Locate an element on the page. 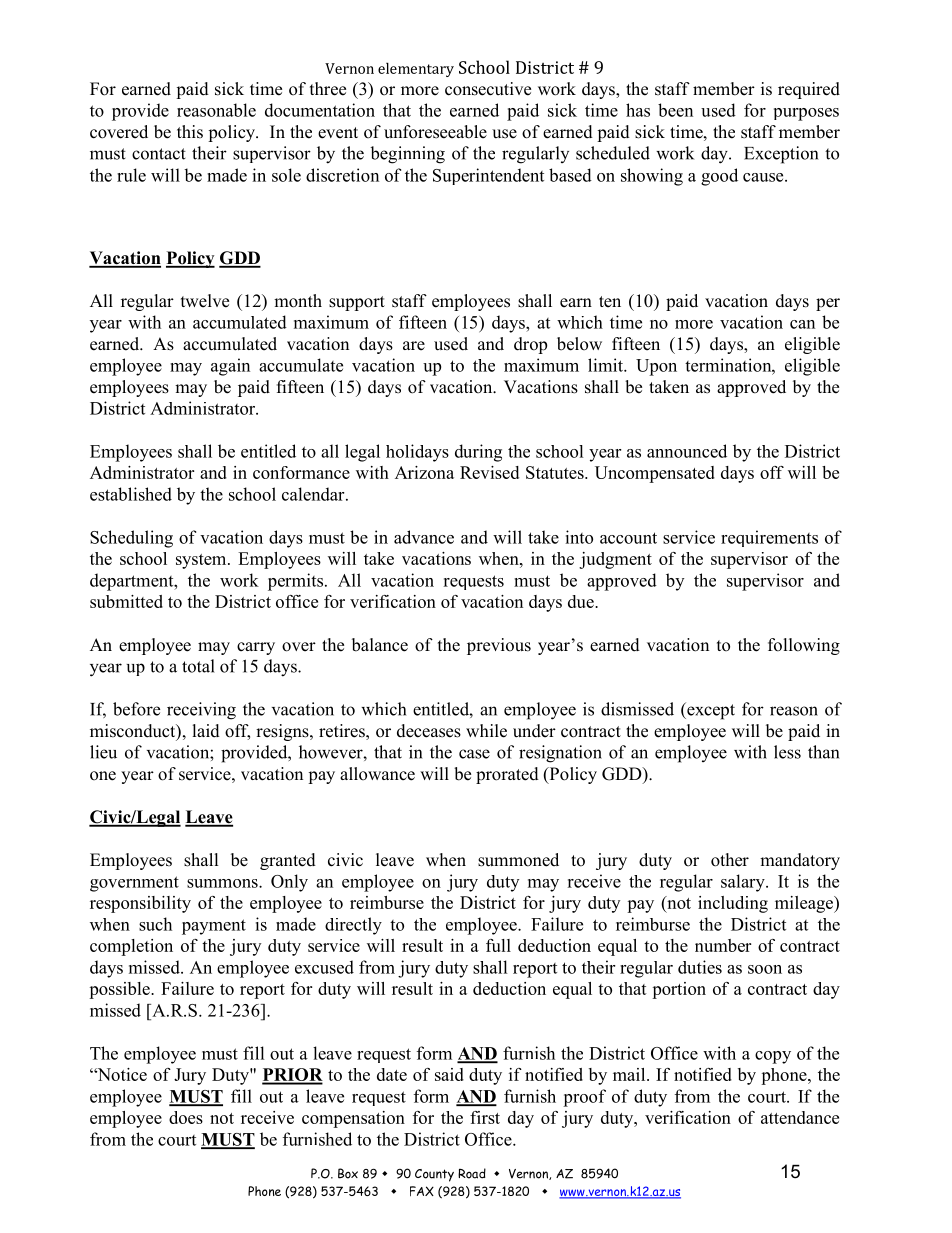 The image size is (952, 1233). total is located at coordinates (198, 666).
